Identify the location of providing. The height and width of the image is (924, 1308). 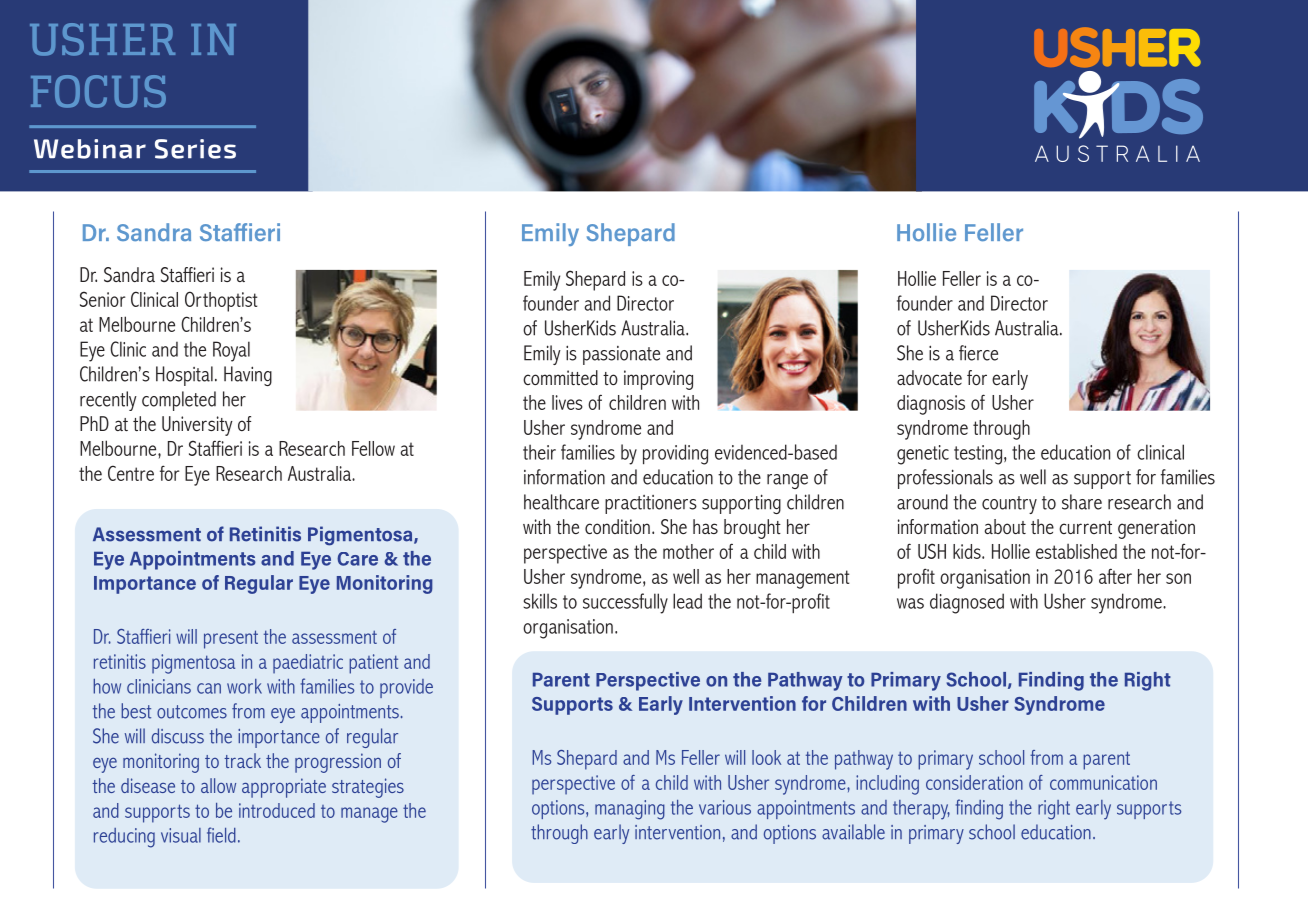
(675, 454).
